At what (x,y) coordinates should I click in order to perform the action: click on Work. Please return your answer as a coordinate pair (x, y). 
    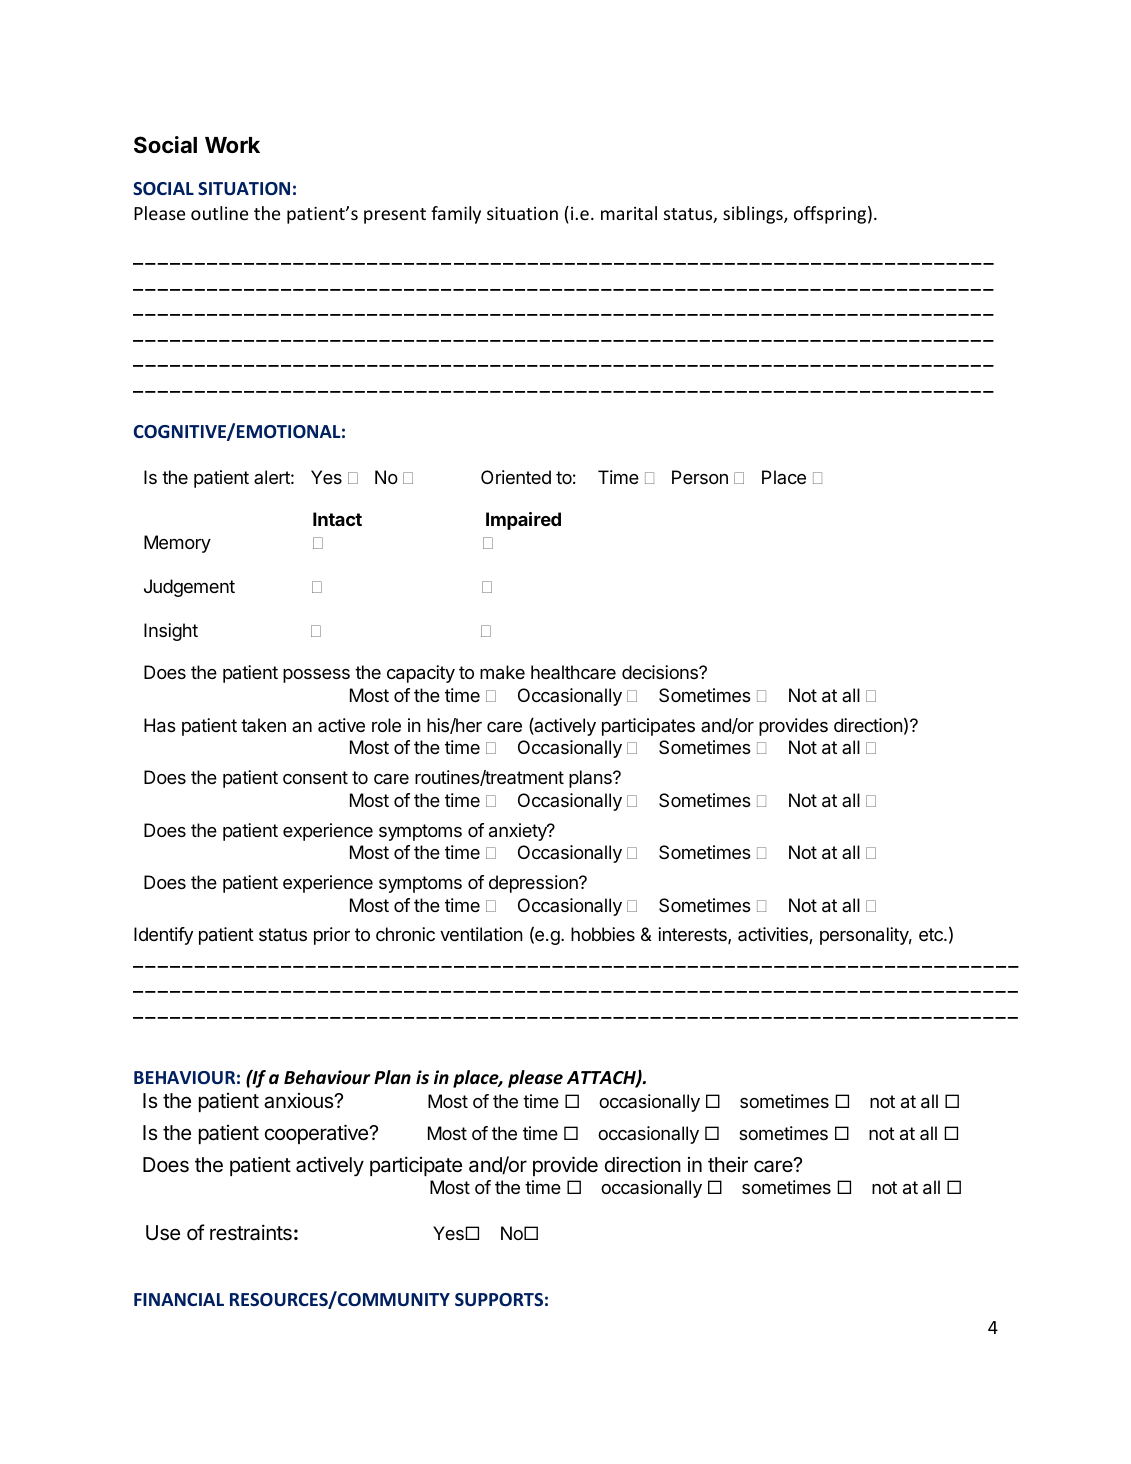
    Looking at the image, I should click on (232, 145).
